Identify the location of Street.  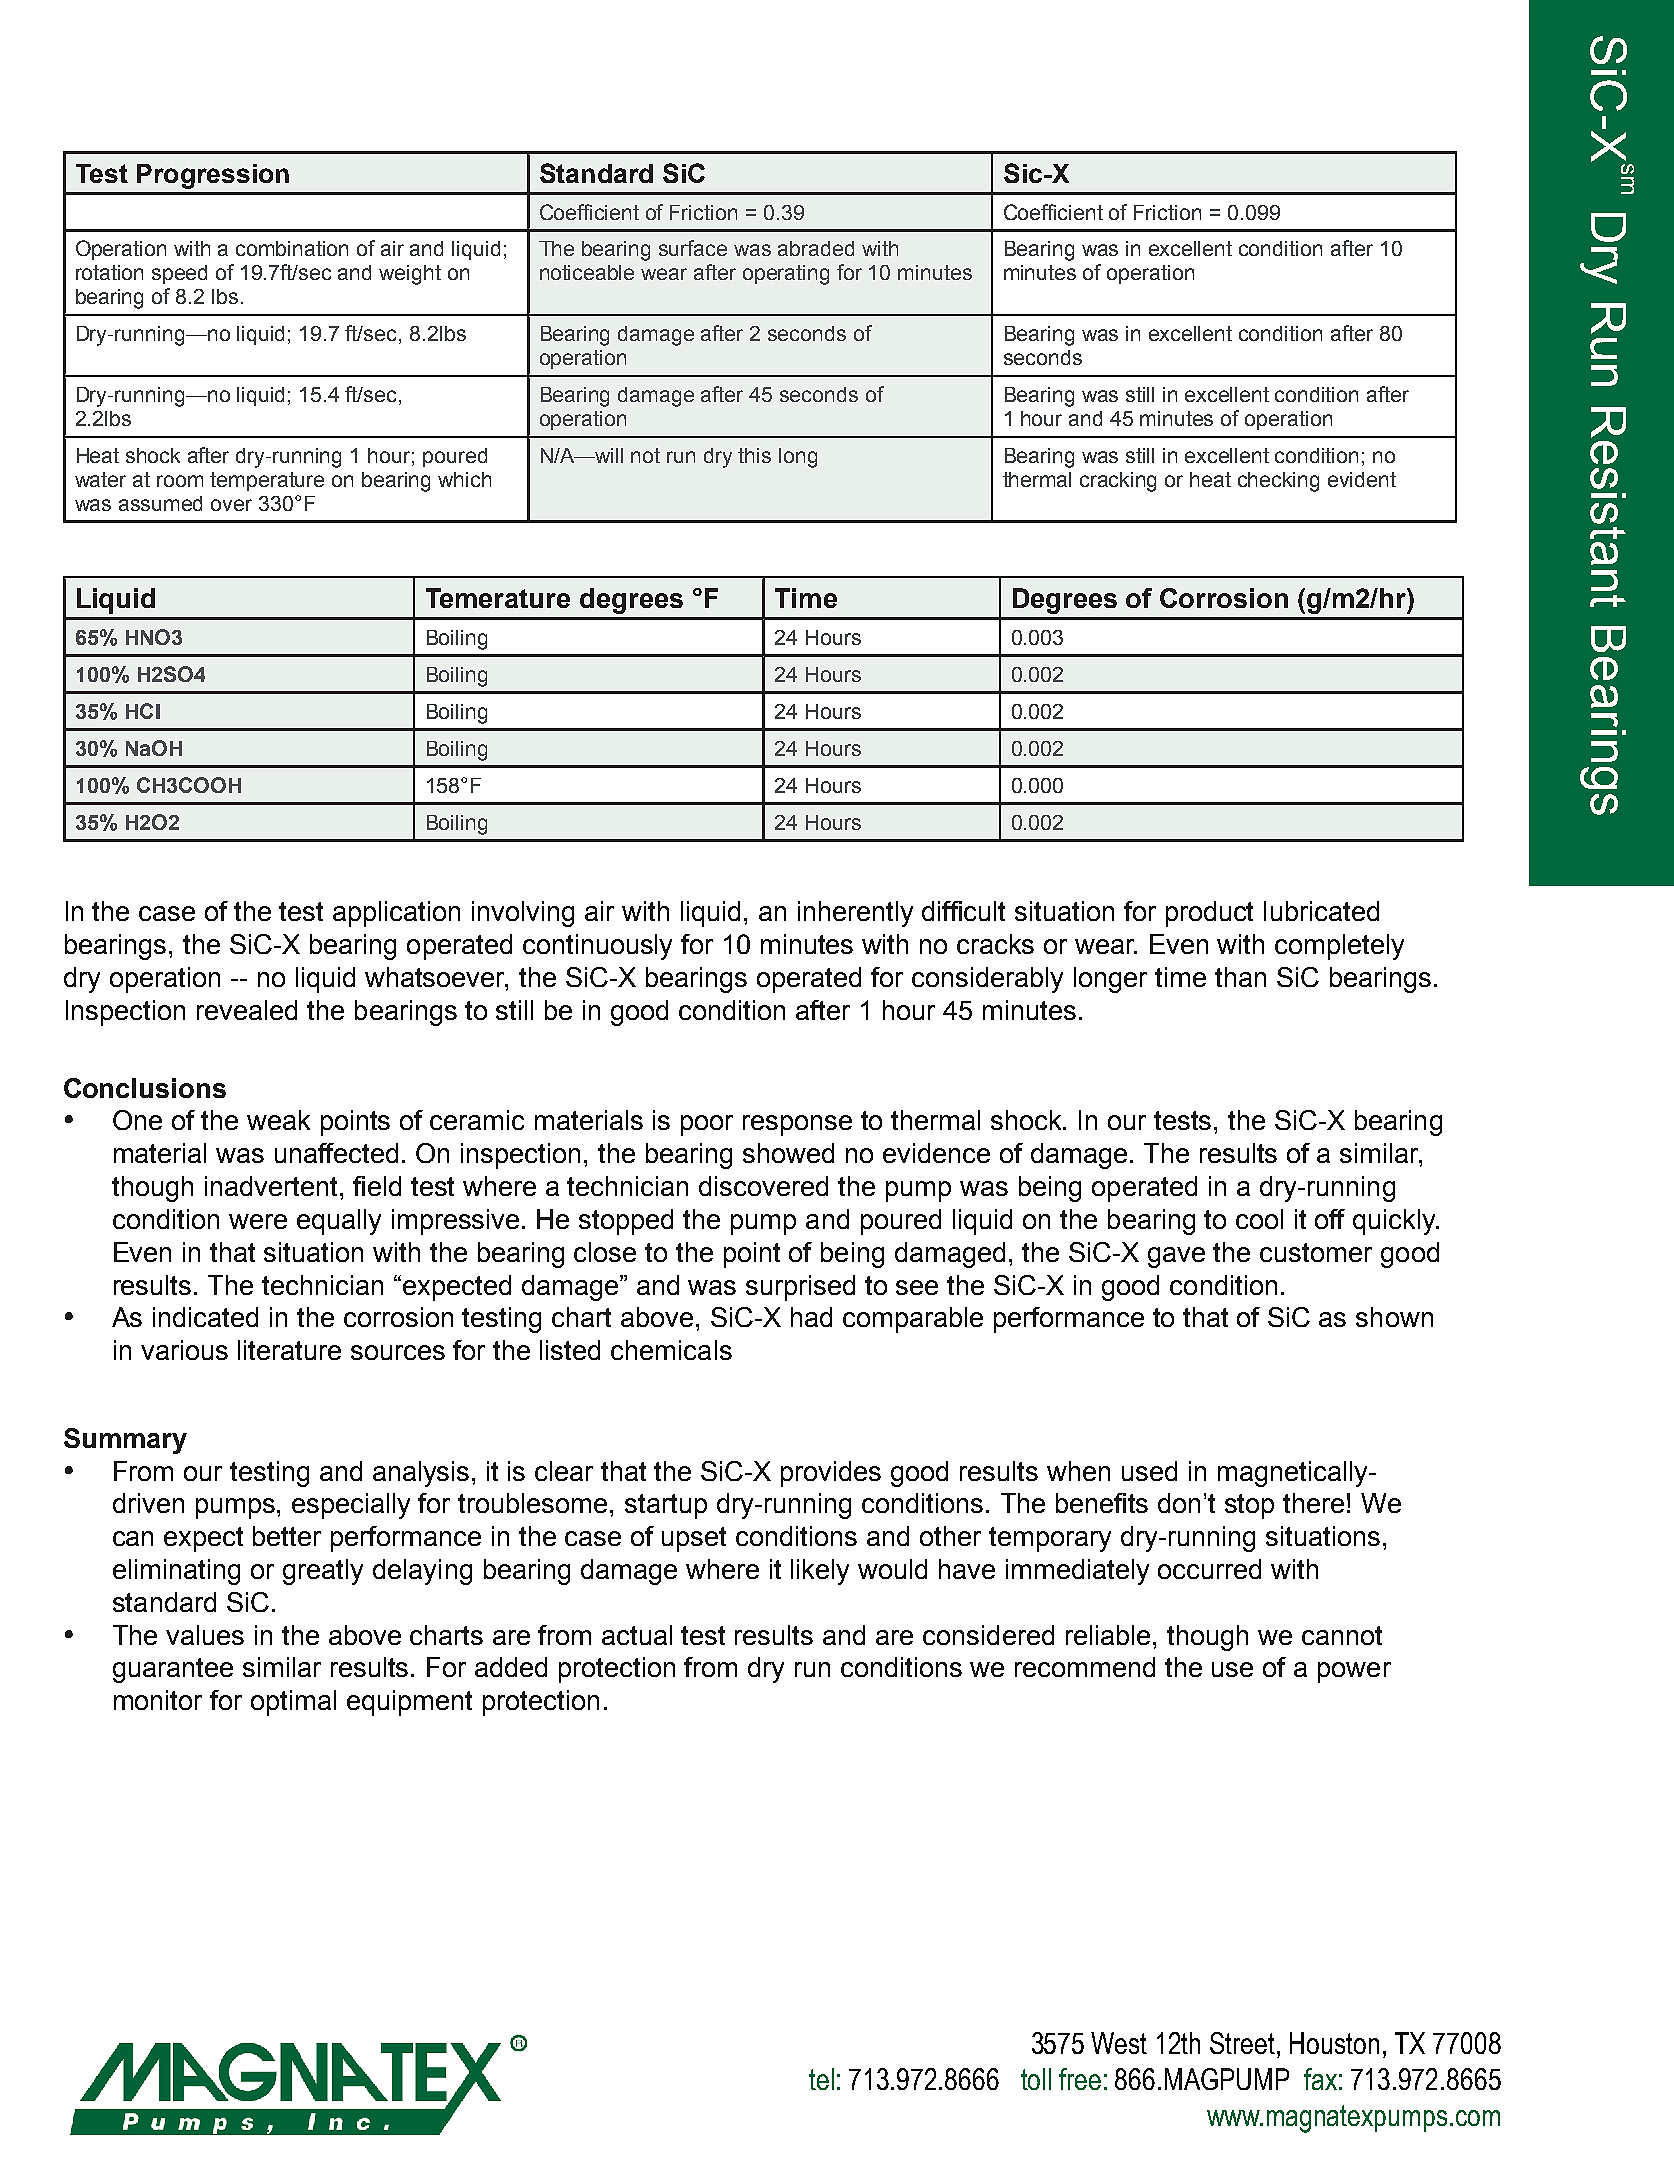
(1244, 2043).
